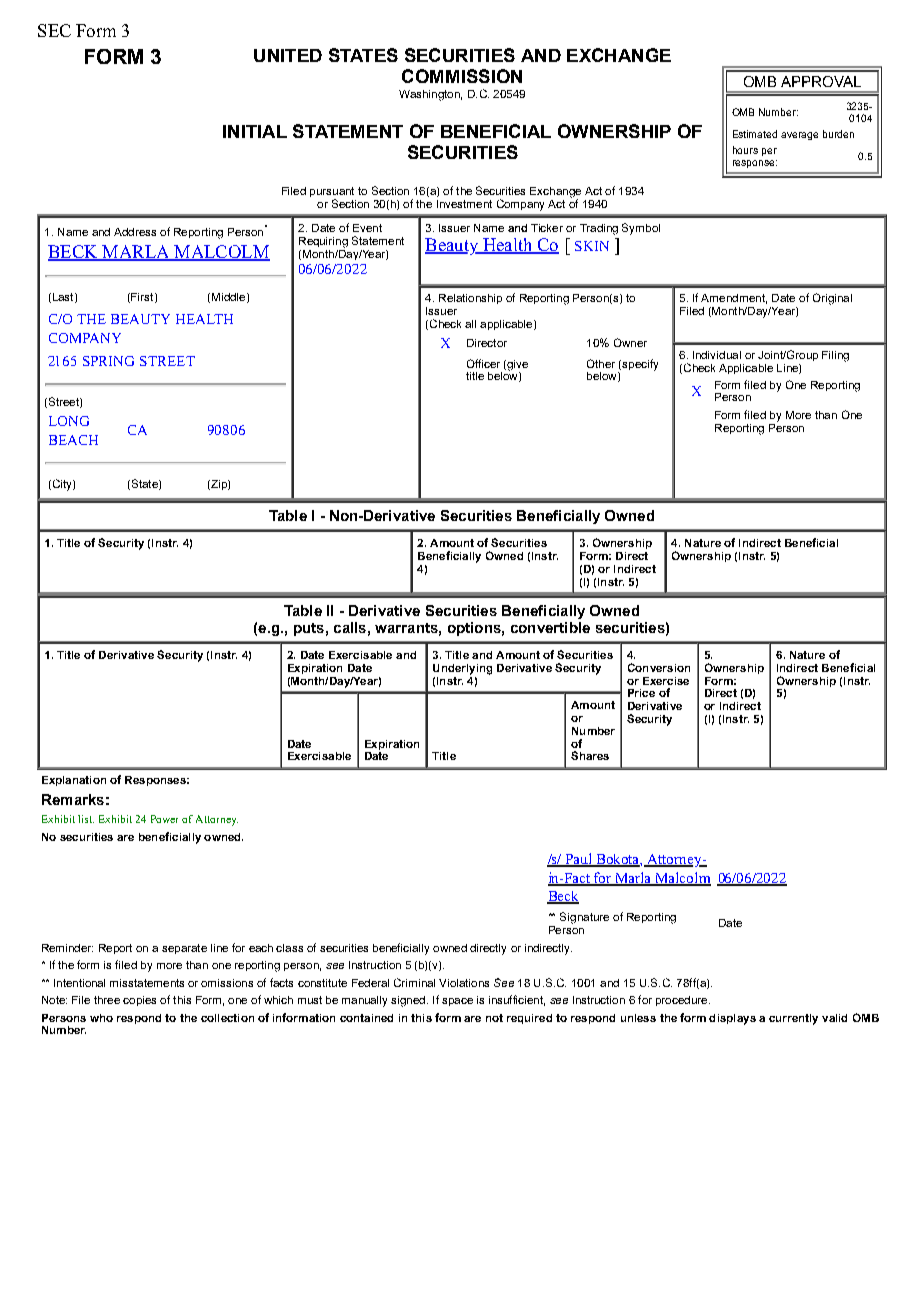 The image size is (924, 1308). Describe the element at coordinates (255, 131) in the document. I see `INITIAL` at that location.
